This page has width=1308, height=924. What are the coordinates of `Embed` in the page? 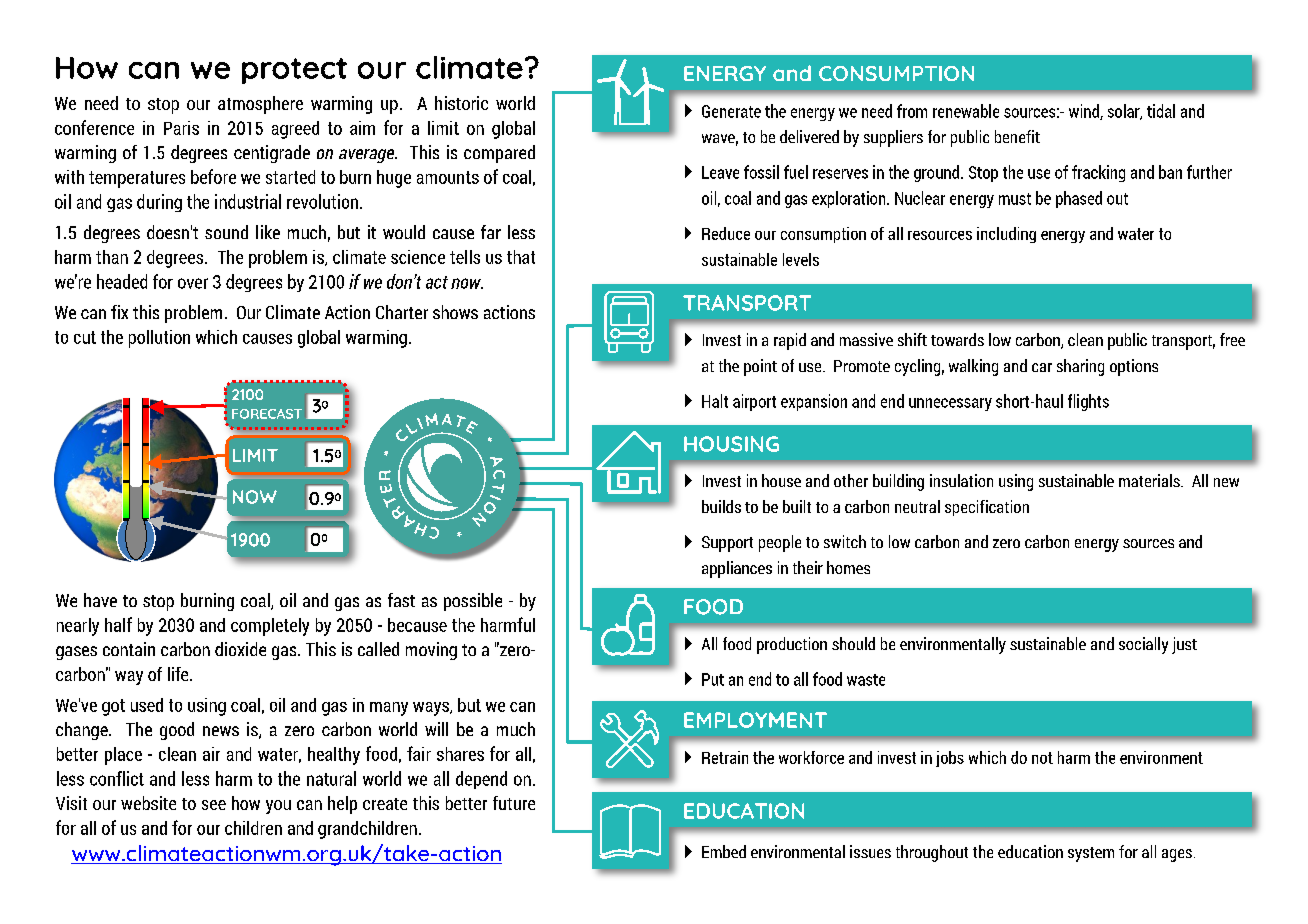 It's located at (724, 851).
